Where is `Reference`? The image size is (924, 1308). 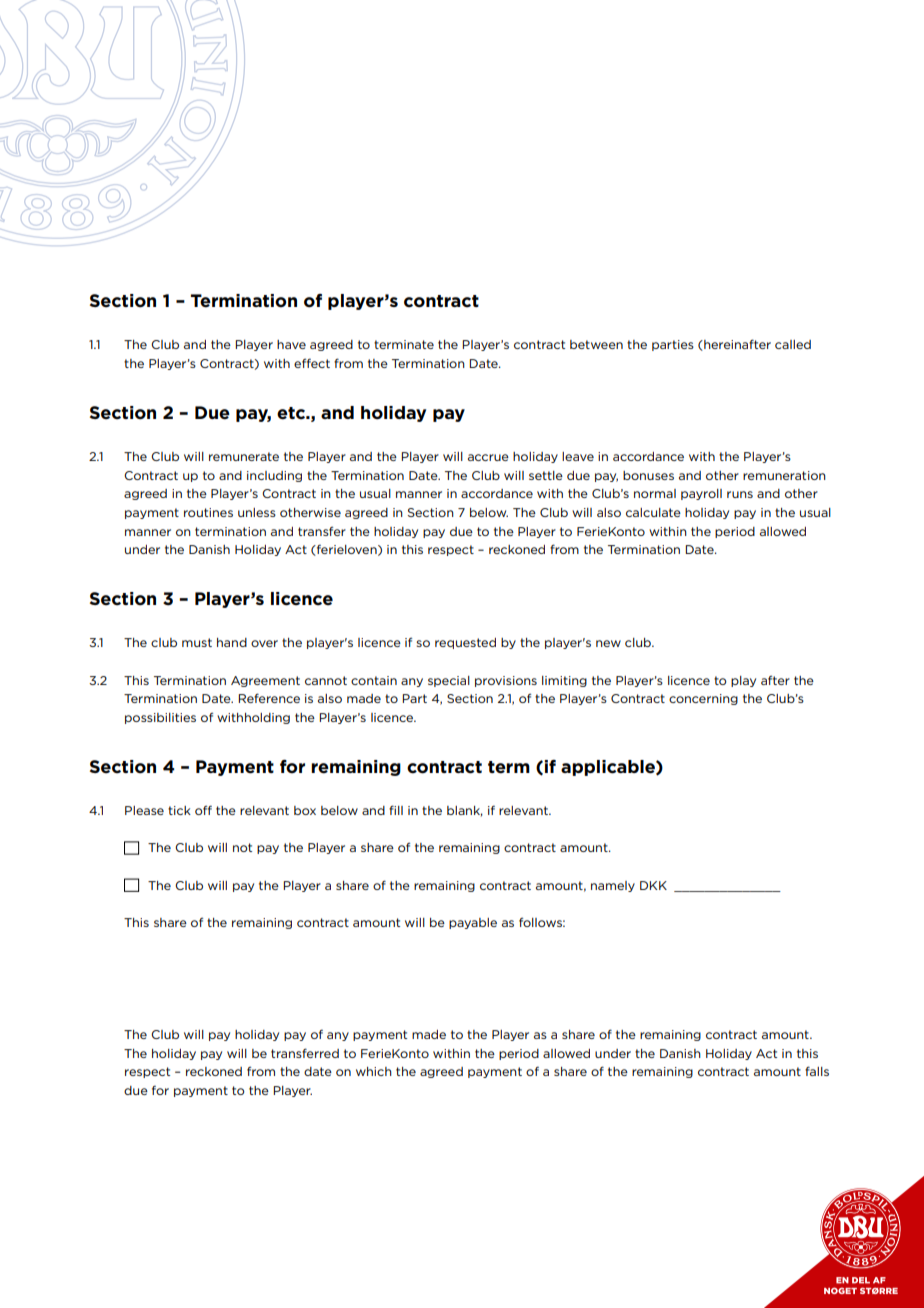 Reference is located at coordinates (269, 698).
